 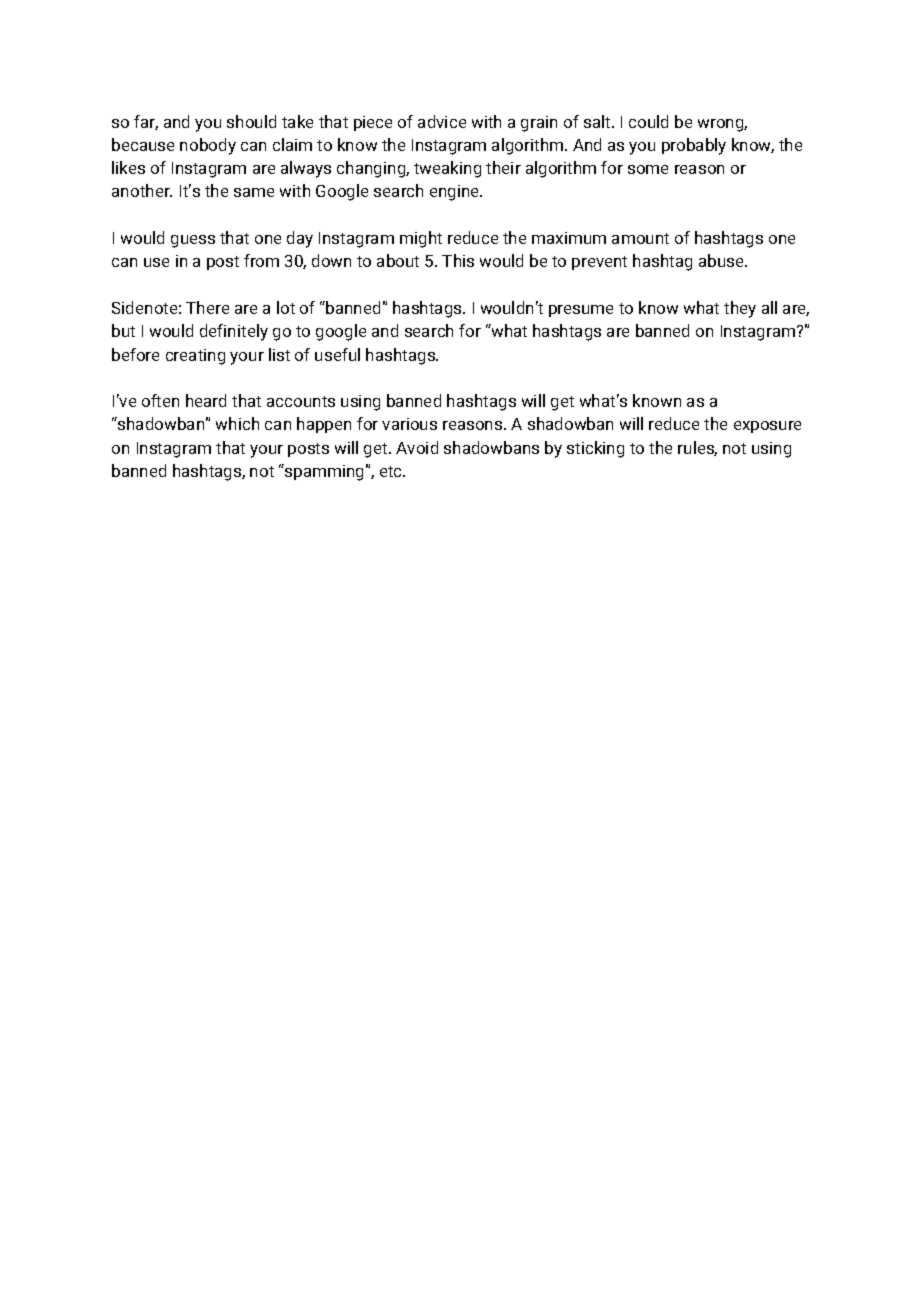 I want to click on which, so click(x=237, y=423).
